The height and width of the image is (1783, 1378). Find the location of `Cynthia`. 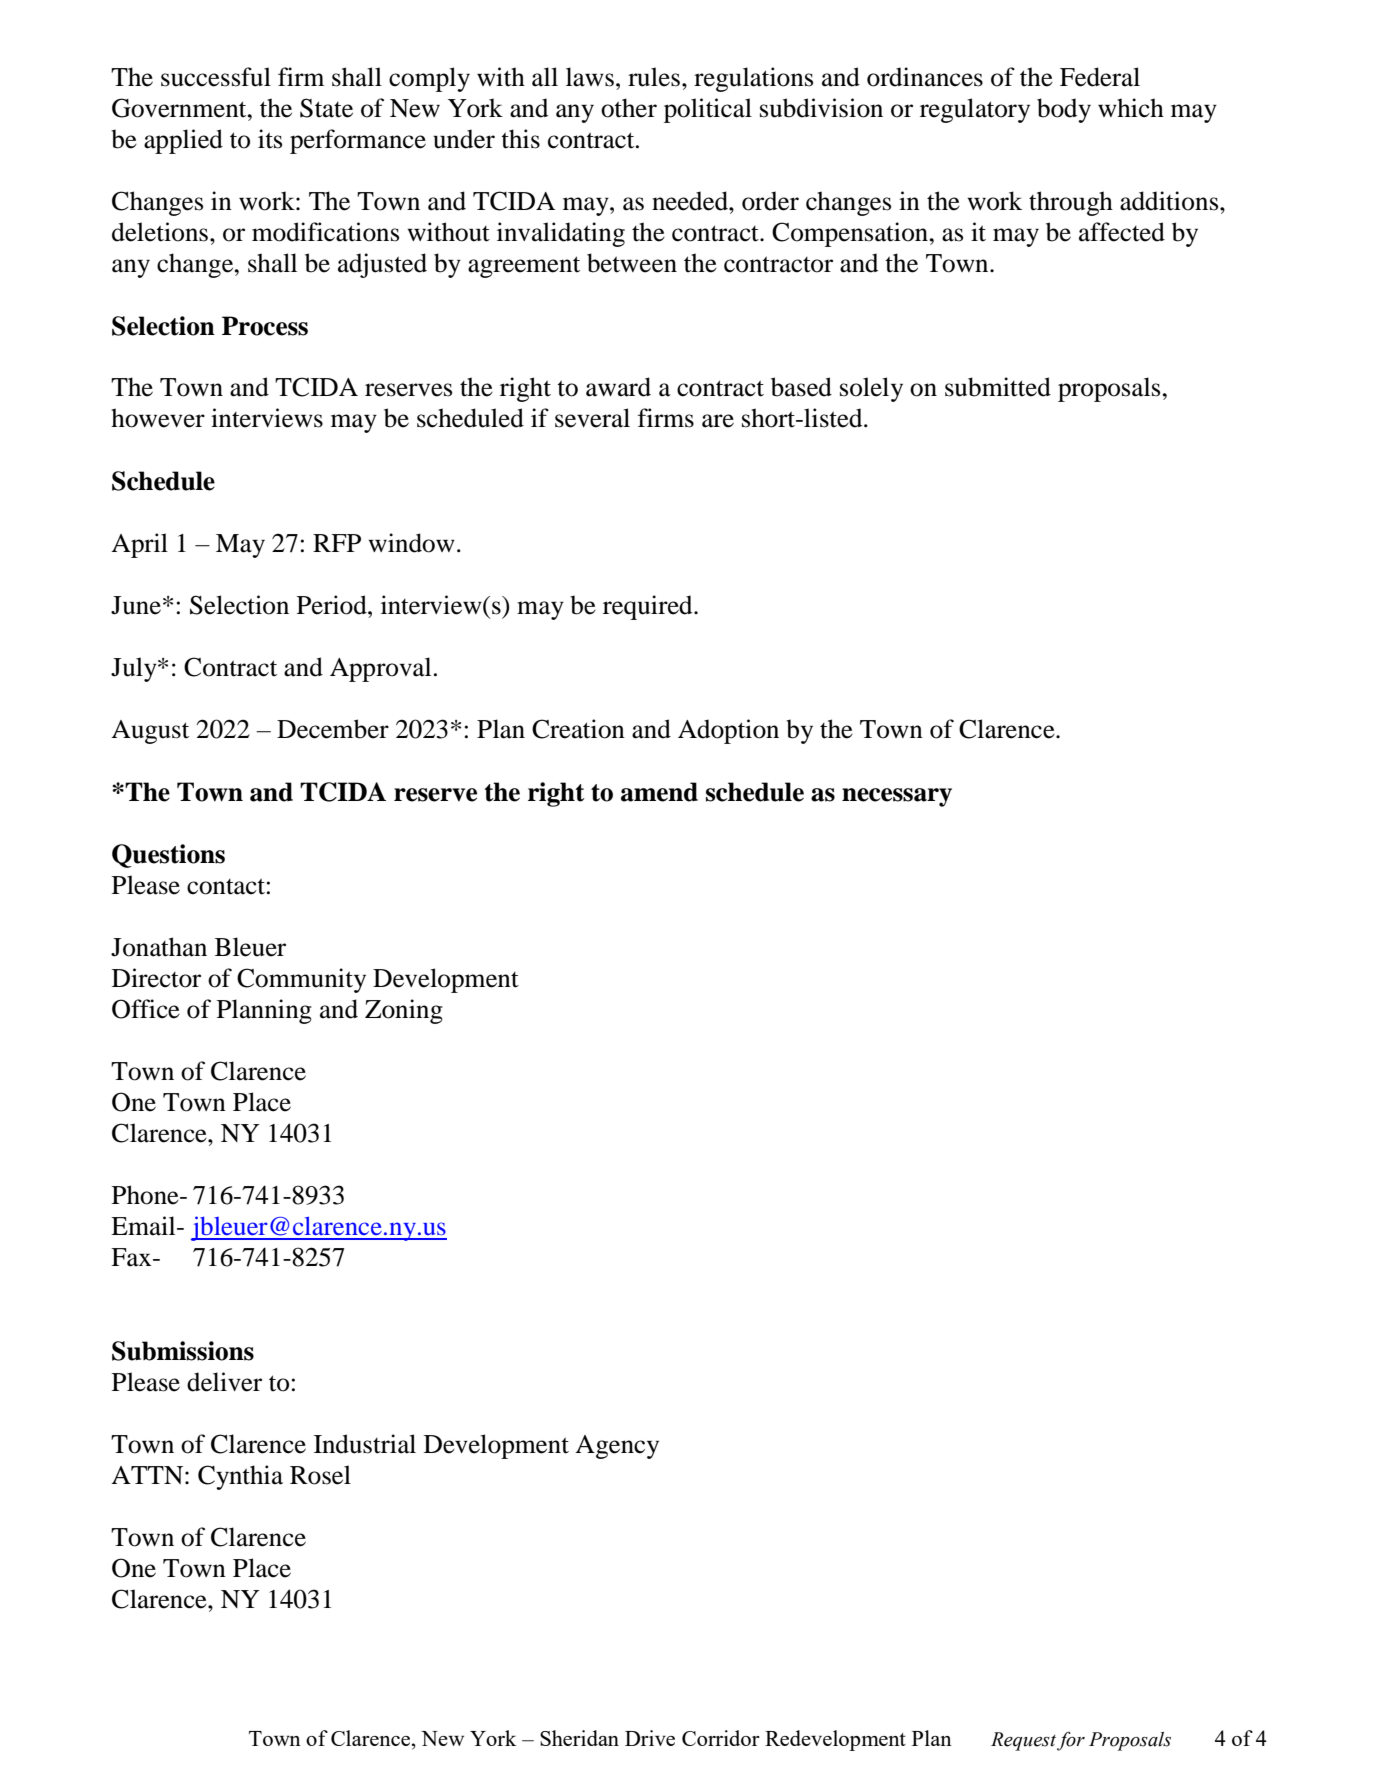

Cynthia is located at coordinates (240, 1477).
